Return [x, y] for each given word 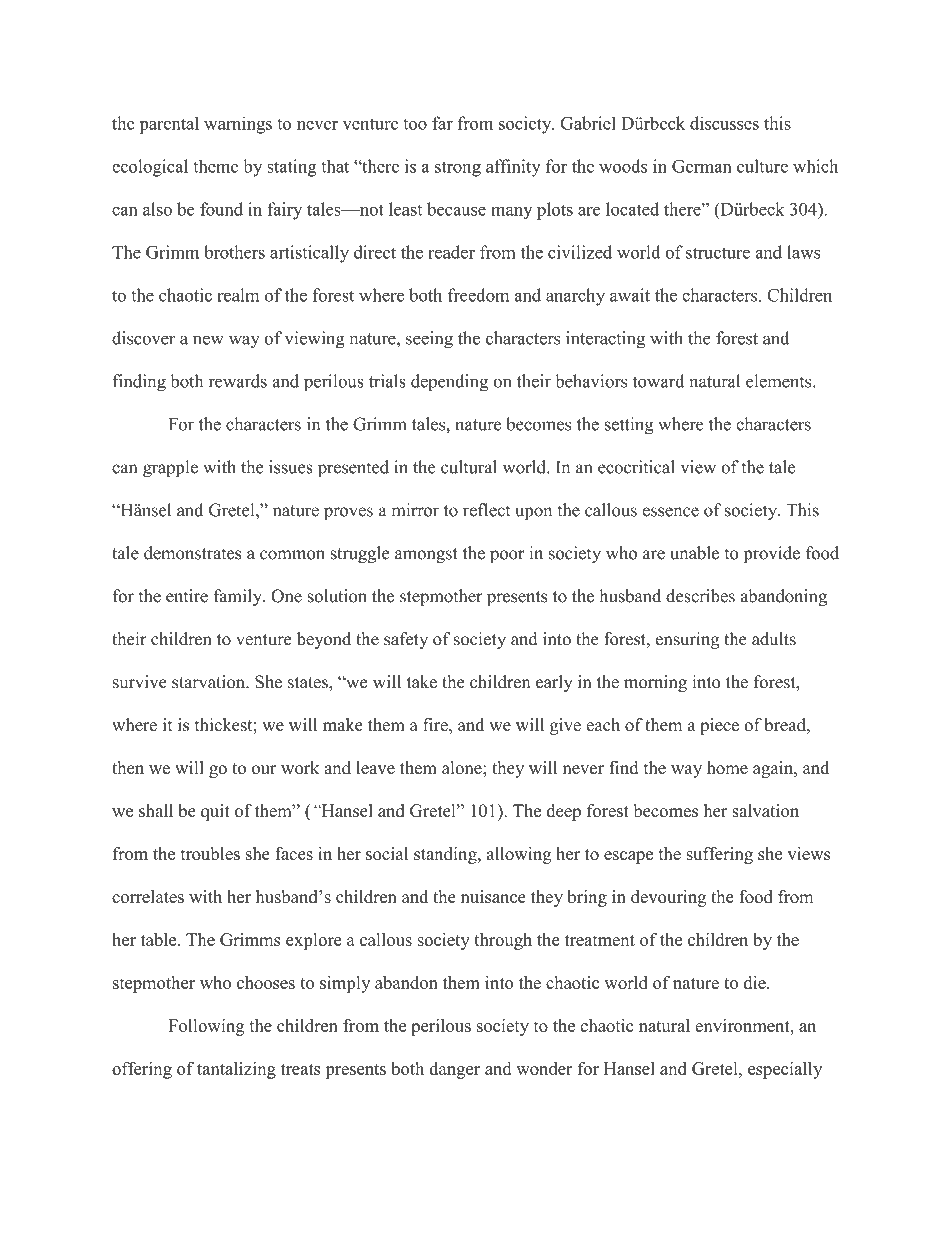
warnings [238, 125]
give [565, 726]
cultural [469, 467]
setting [629, 426]
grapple [170, 469]
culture [762, 166]
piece [719, 726]
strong [458, 169]
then [128, 768]
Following [206, 1027]
